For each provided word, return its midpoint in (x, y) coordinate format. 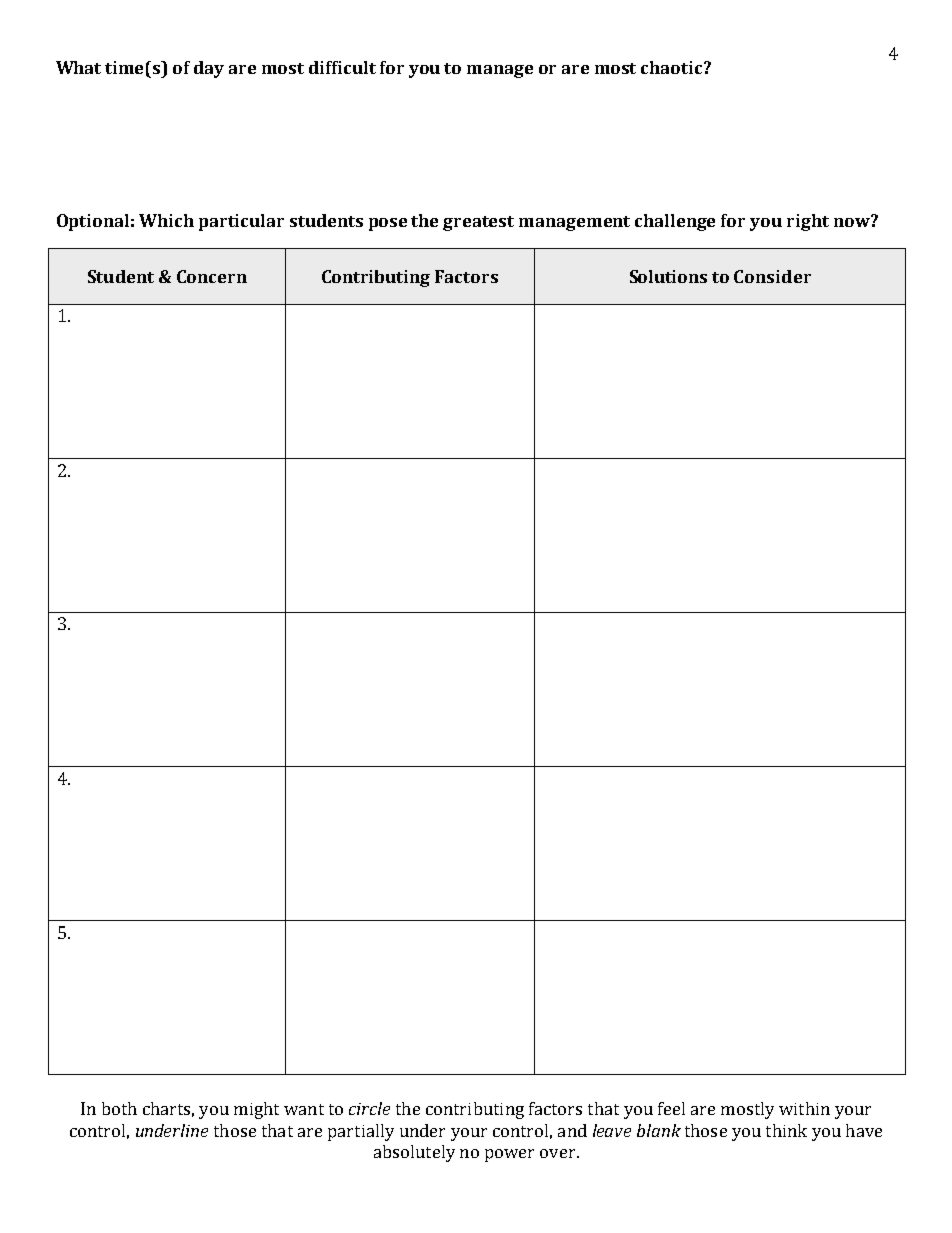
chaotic (673, 67)
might (256, 1110)
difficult (342, 67)
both (119, 1108)
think (786, 1130)
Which (166, 220)
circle (369, 1108)
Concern (212, 276)
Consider (772, 276)
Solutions (668, 276)
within (804, 1108)
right (808, 222)
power (509, 1155)
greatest (478, 223)
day (209, 69)
